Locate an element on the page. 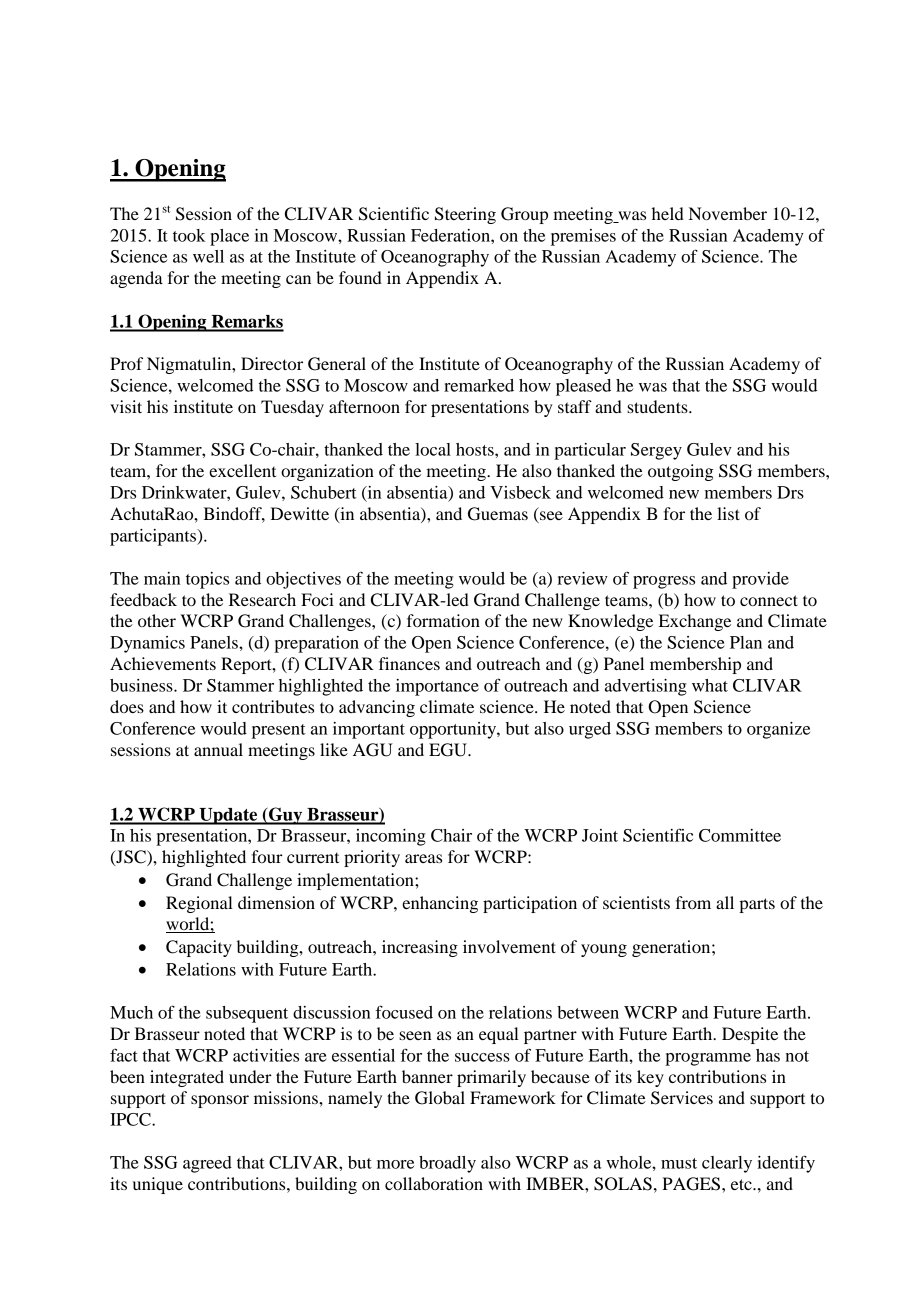 Image resolution: width=924 pixels, height=1308 pixels. hosts is located at coordinates (476, 449).
